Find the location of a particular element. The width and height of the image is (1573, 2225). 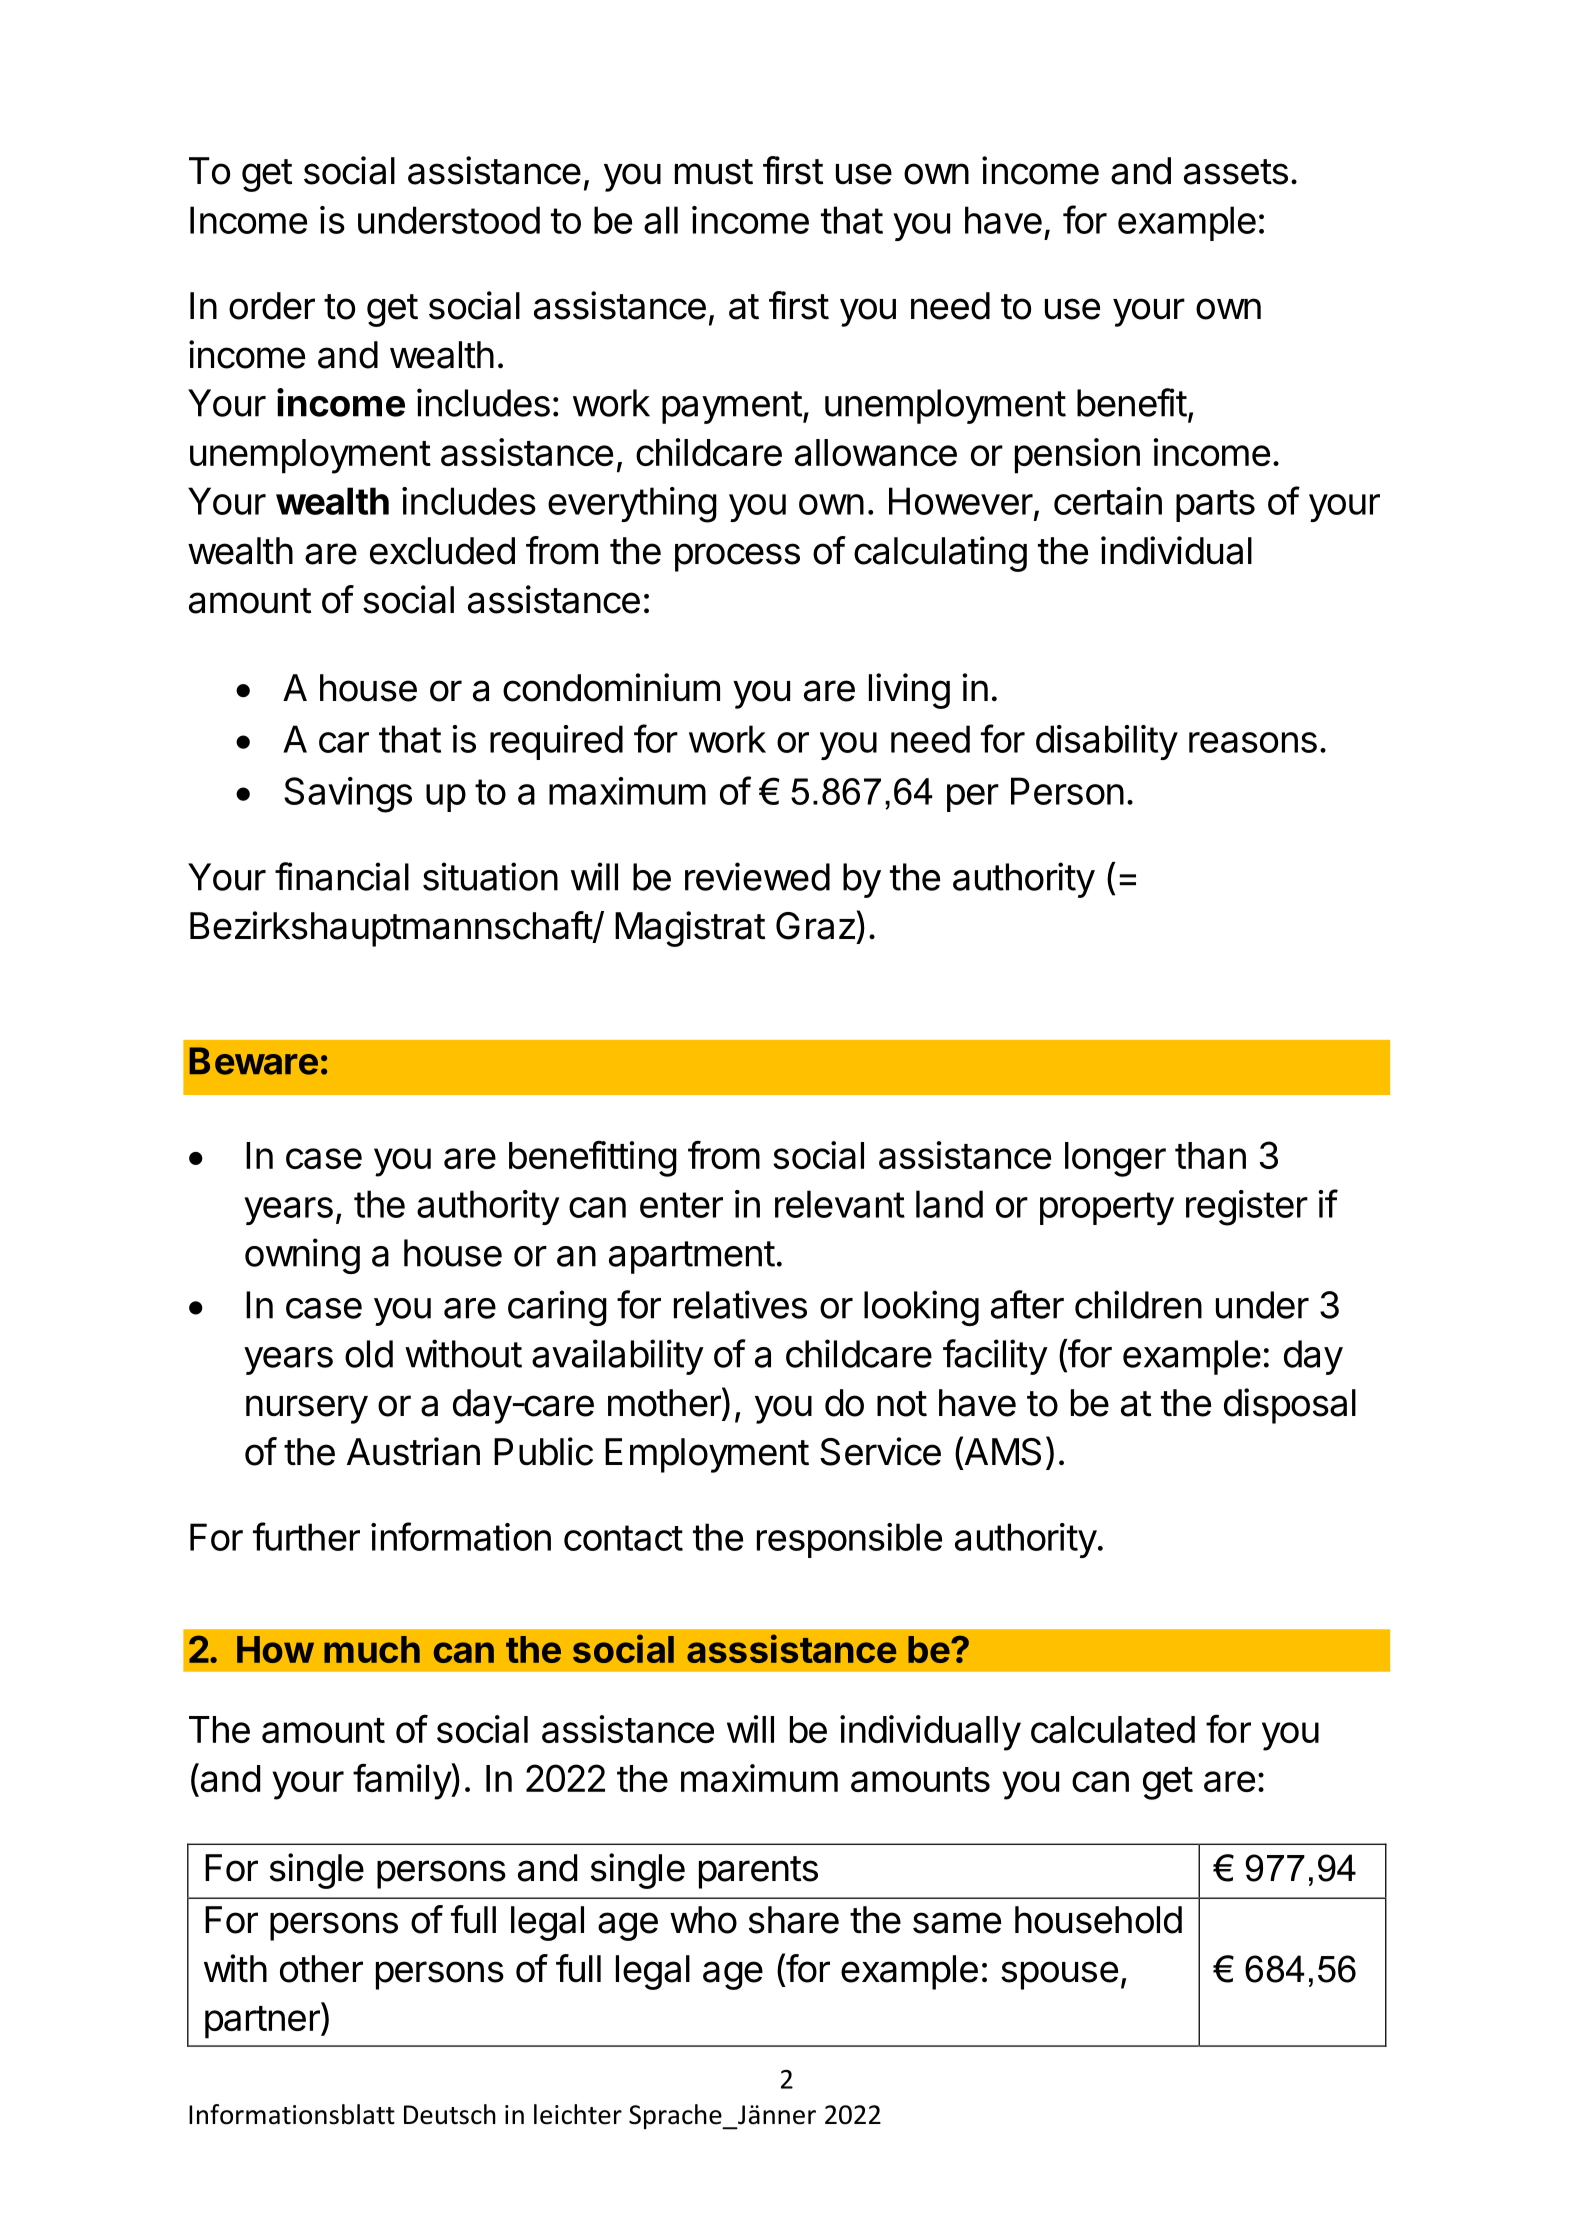

assets is located at coordinates (1236, 172).
